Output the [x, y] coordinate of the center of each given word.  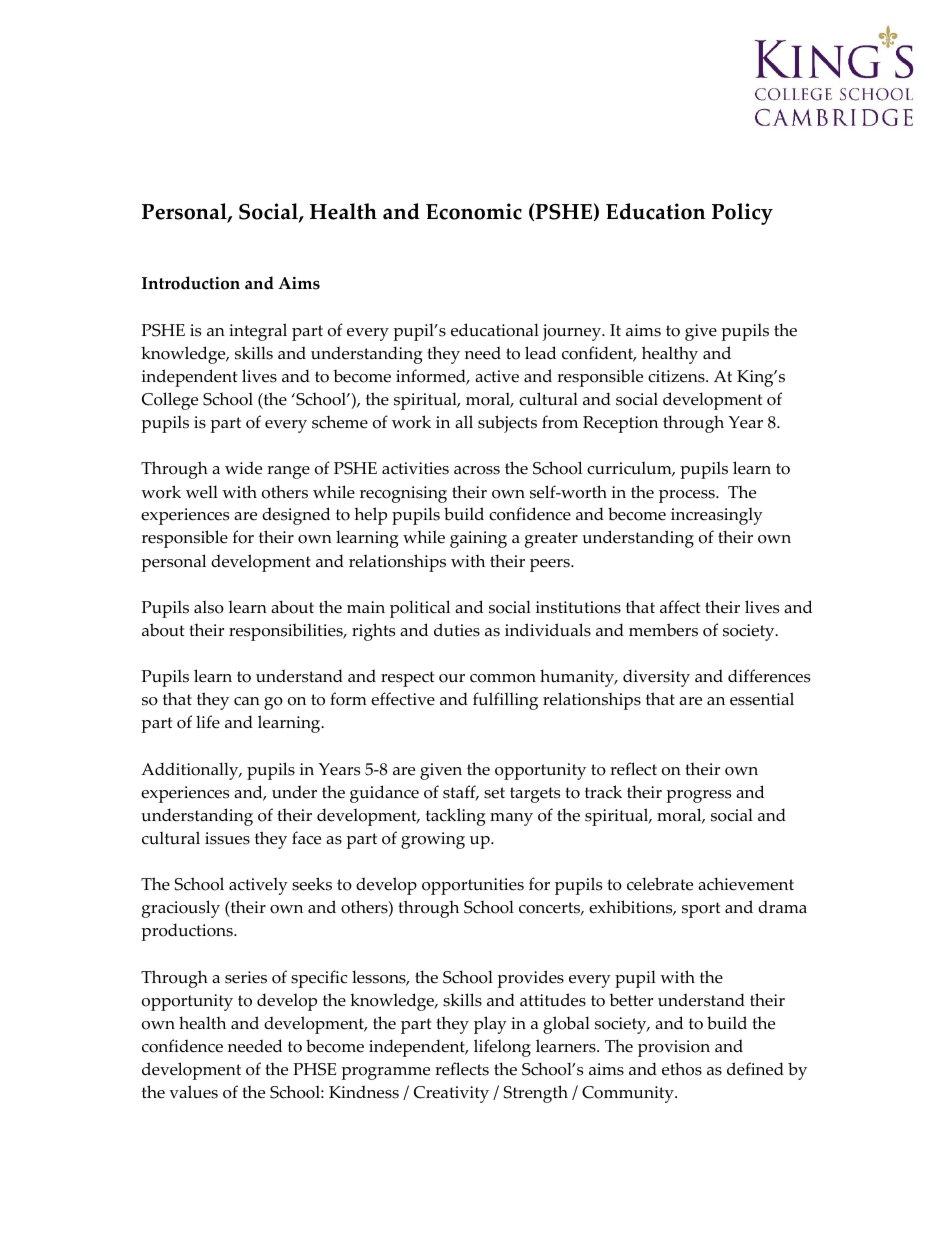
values [193, 1092]
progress [698, 796]
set [494, 793]
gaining [478, 539]
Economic [474, 211]
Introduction [191, 283]
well [202, 492]
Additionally [191, 771]
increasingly [717, 516]
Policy [742, 214]
